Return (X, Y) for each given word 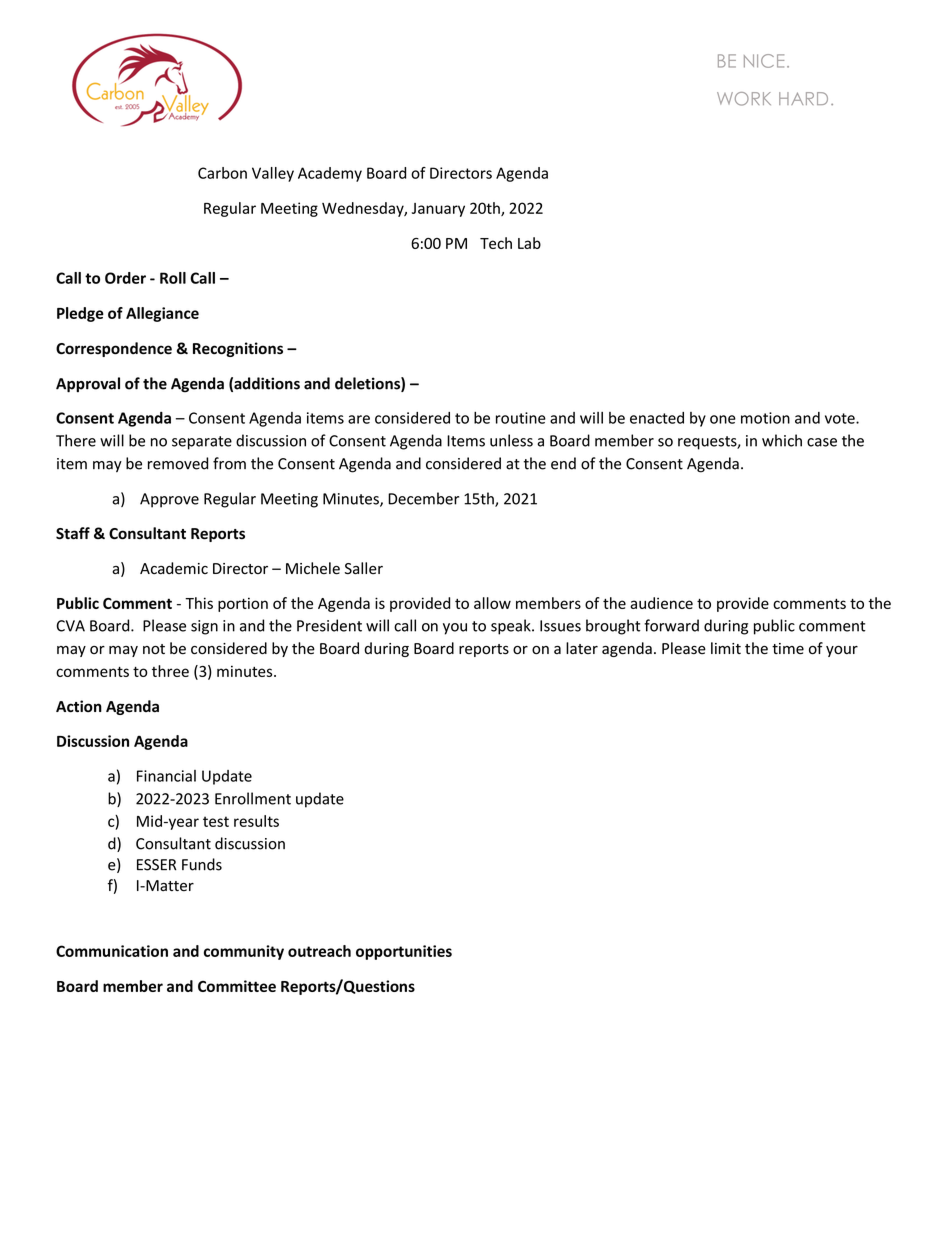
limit (726, 648)
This (199, 603)
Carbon (222, 173)
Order (125, 278)
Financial (166, 776)
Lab (529, 243)
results (256, 821)
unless (511, 440)
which (782, 440)
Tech (496, 243)
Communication (112, 951)
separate (202, 443)
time (788, 649)
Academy (330, 174)
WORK (744, 99)
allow (492, 603)
